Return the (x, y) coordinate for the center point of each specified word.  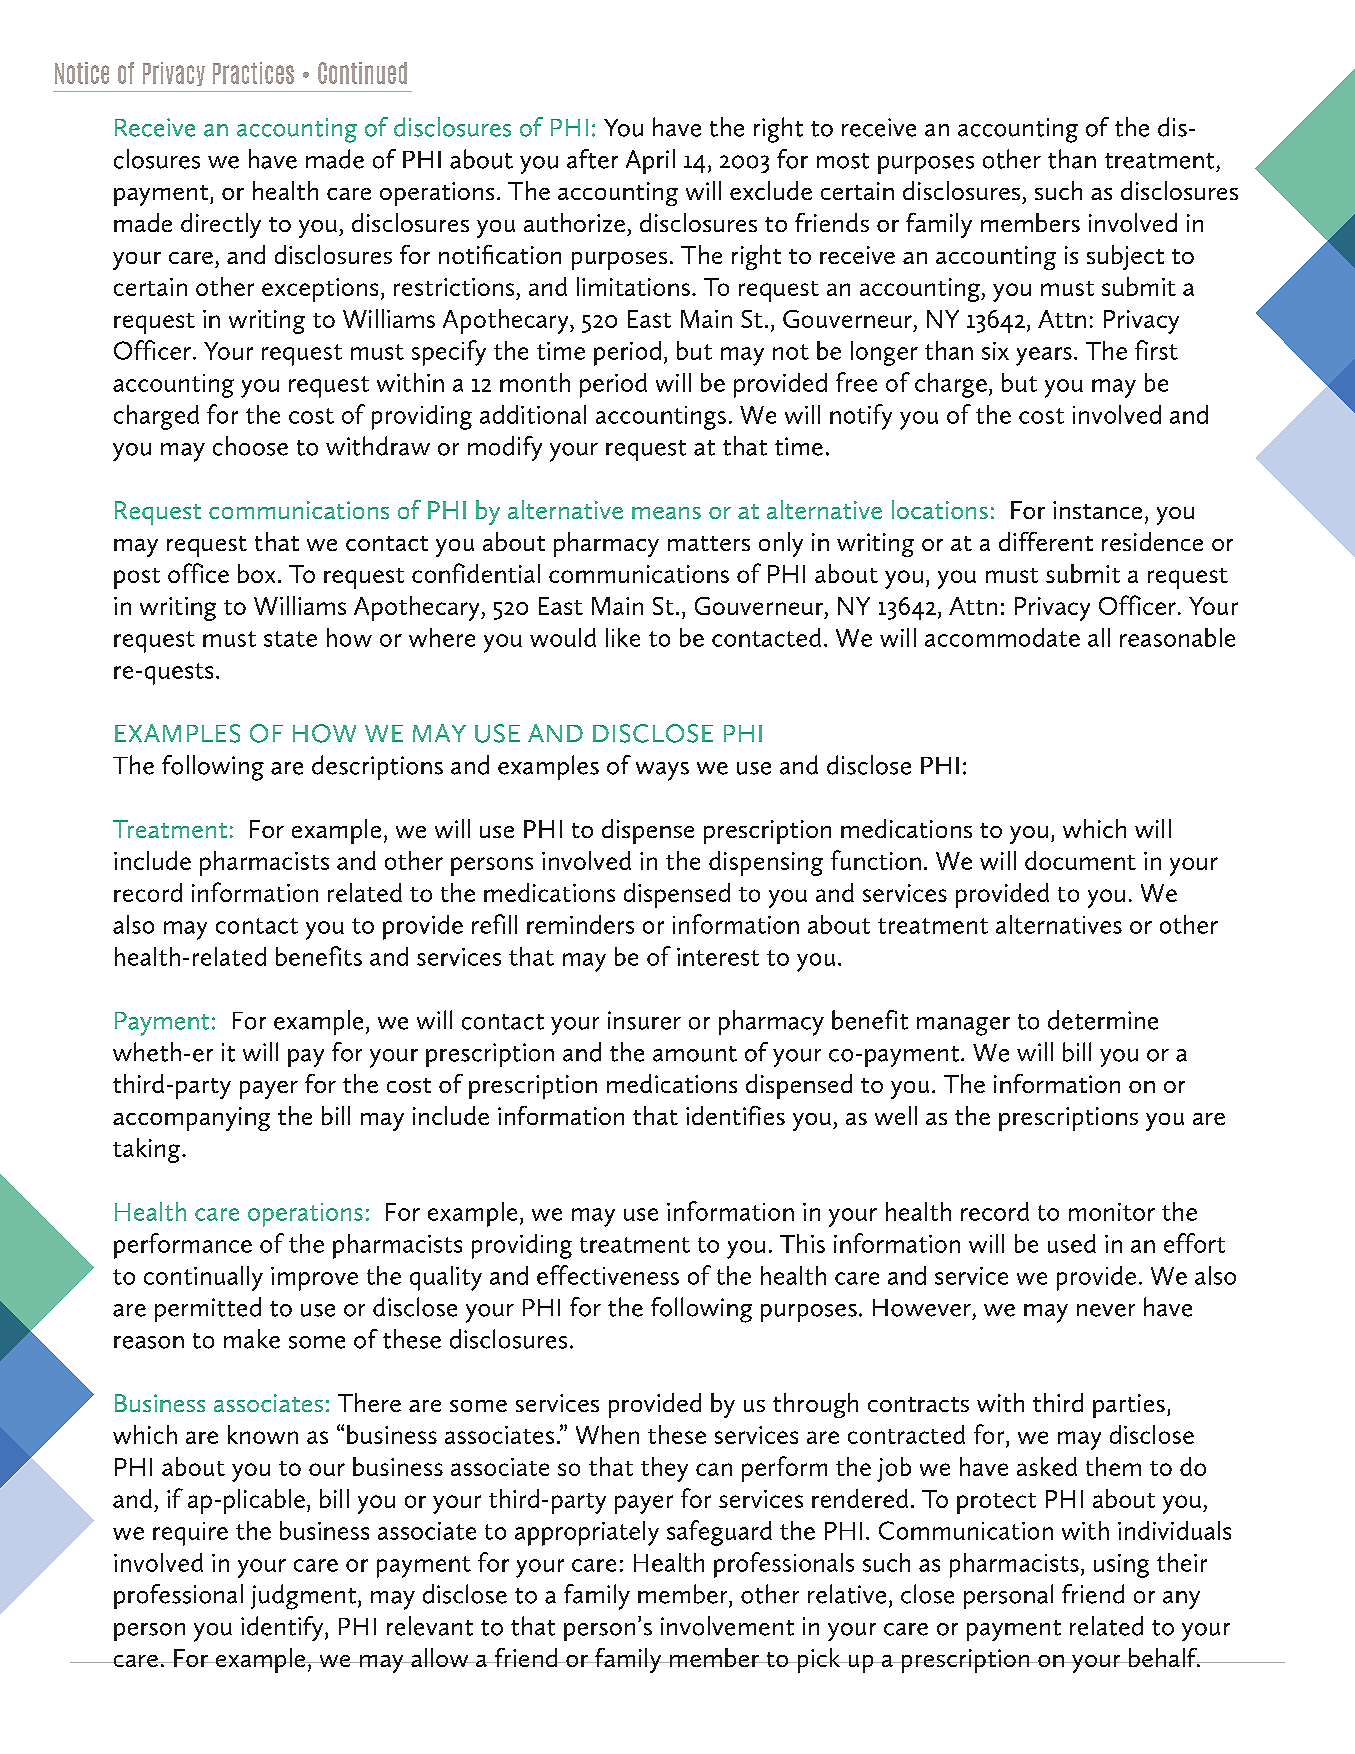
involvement (727, 1626)
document (1080, 860)
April (650, 161)
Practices (253, 73)
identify (283, 1628)
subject (1125, 257)
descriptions (377, 767)
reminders (580, 924)
